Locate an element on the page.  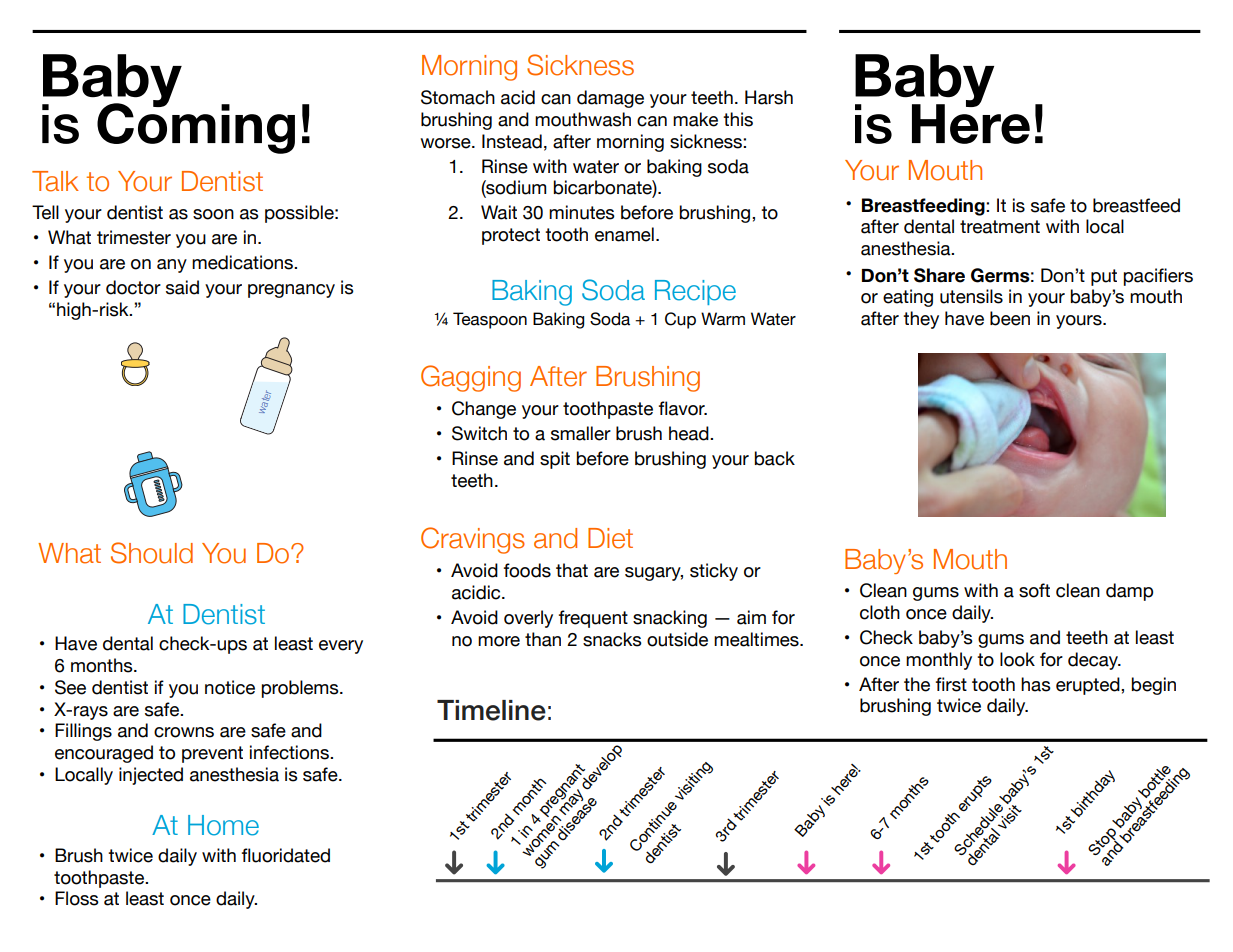
Coming is located at coordinates (196, 127).
